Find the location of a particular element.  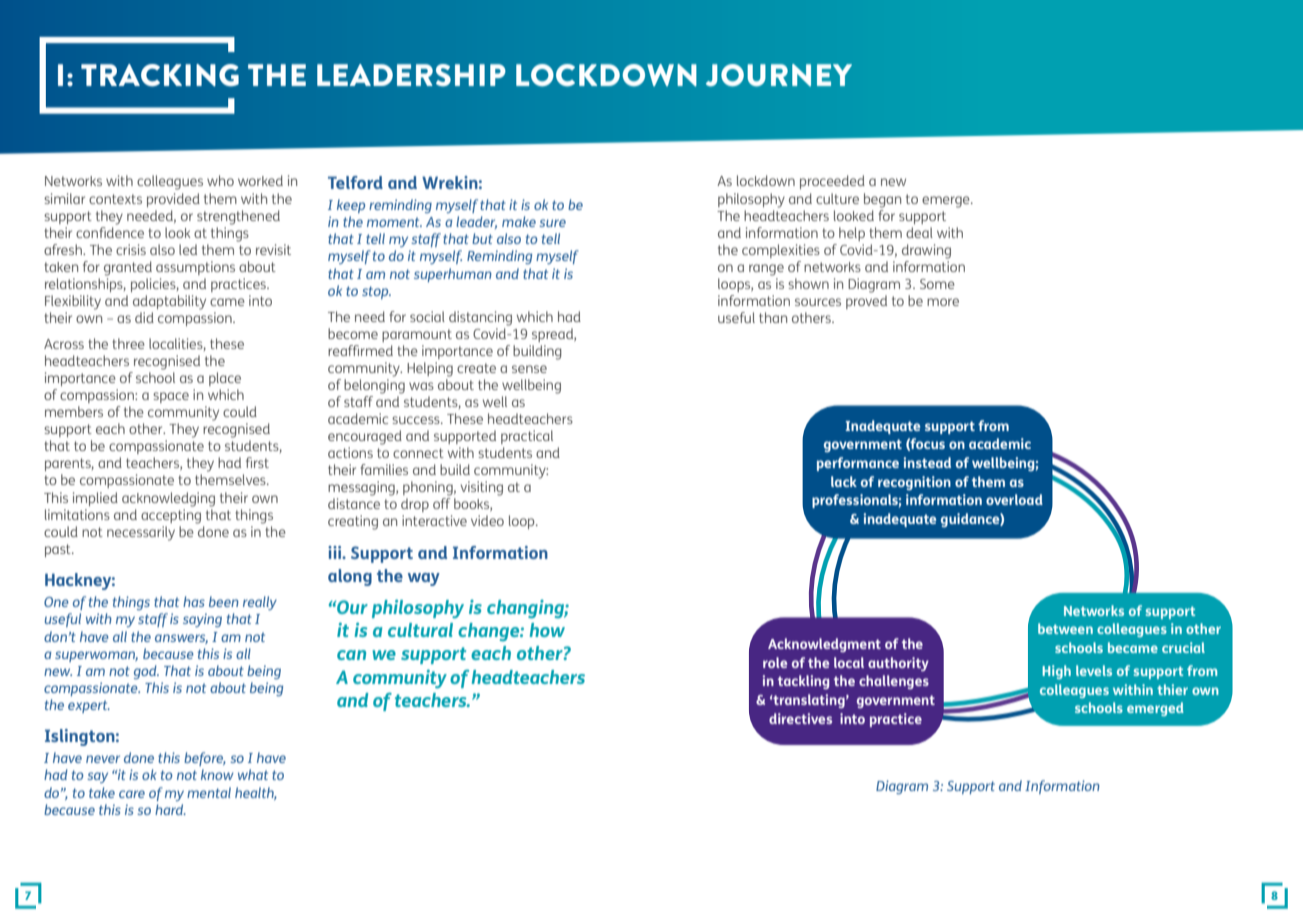

mental is located at coordinates (209, 792).
